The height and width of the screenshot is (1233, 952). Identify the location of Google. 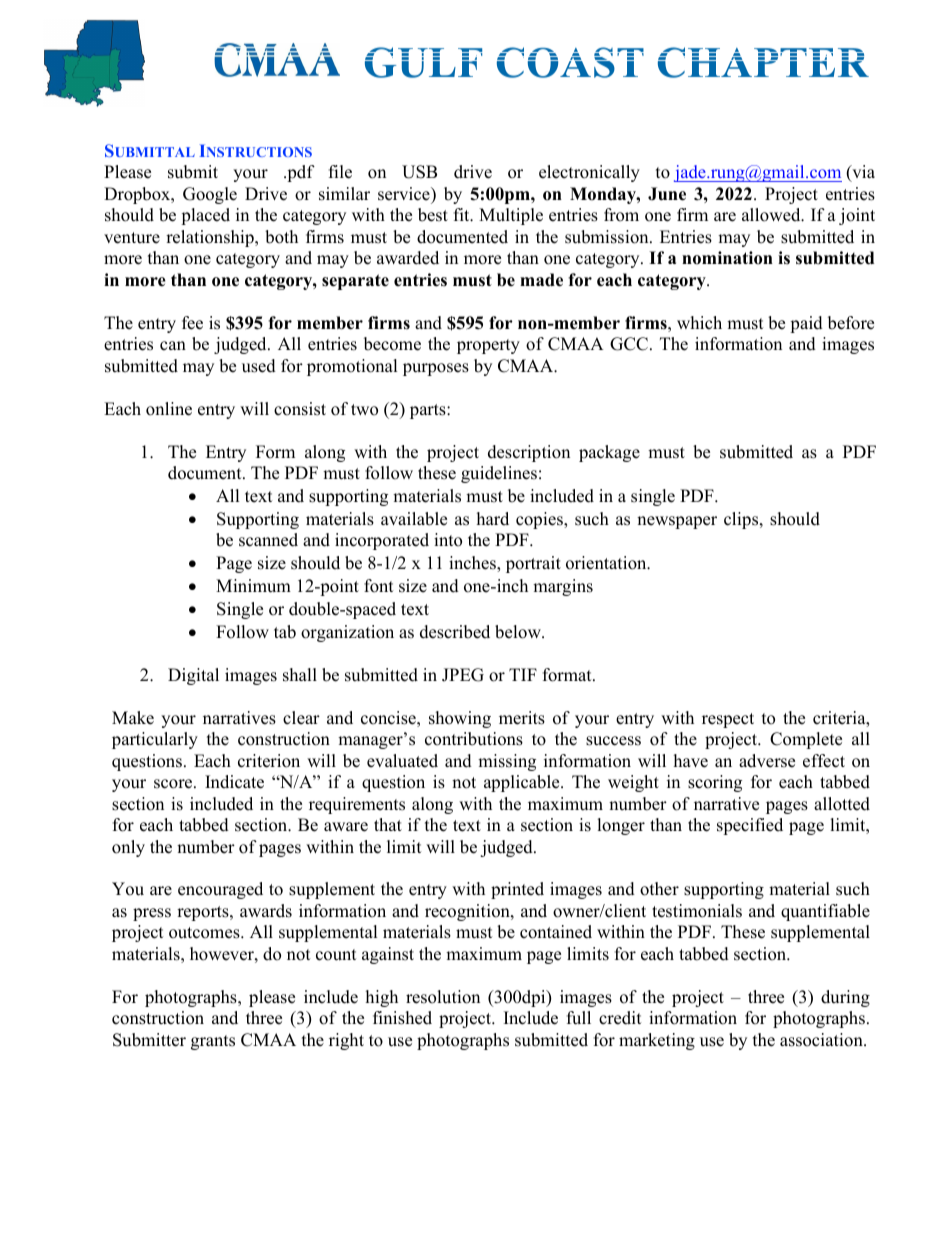
(210, 195).
